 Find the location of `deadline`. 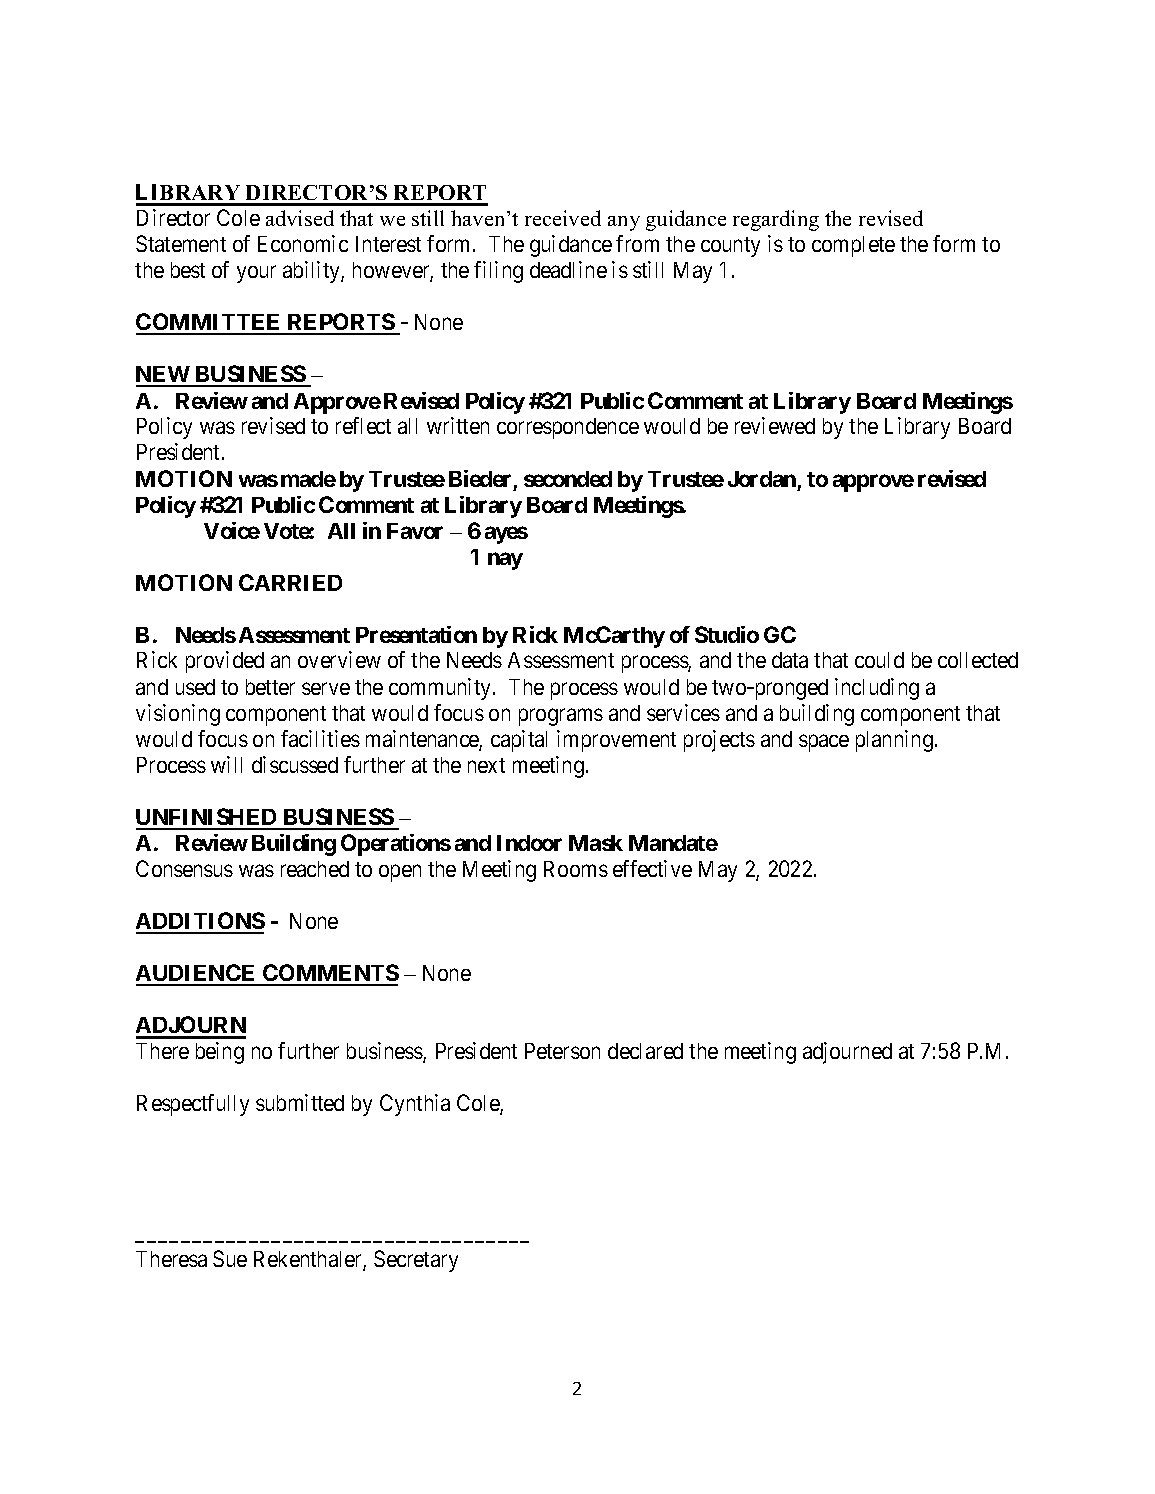

deadline is located at coordinates (568, 269).
